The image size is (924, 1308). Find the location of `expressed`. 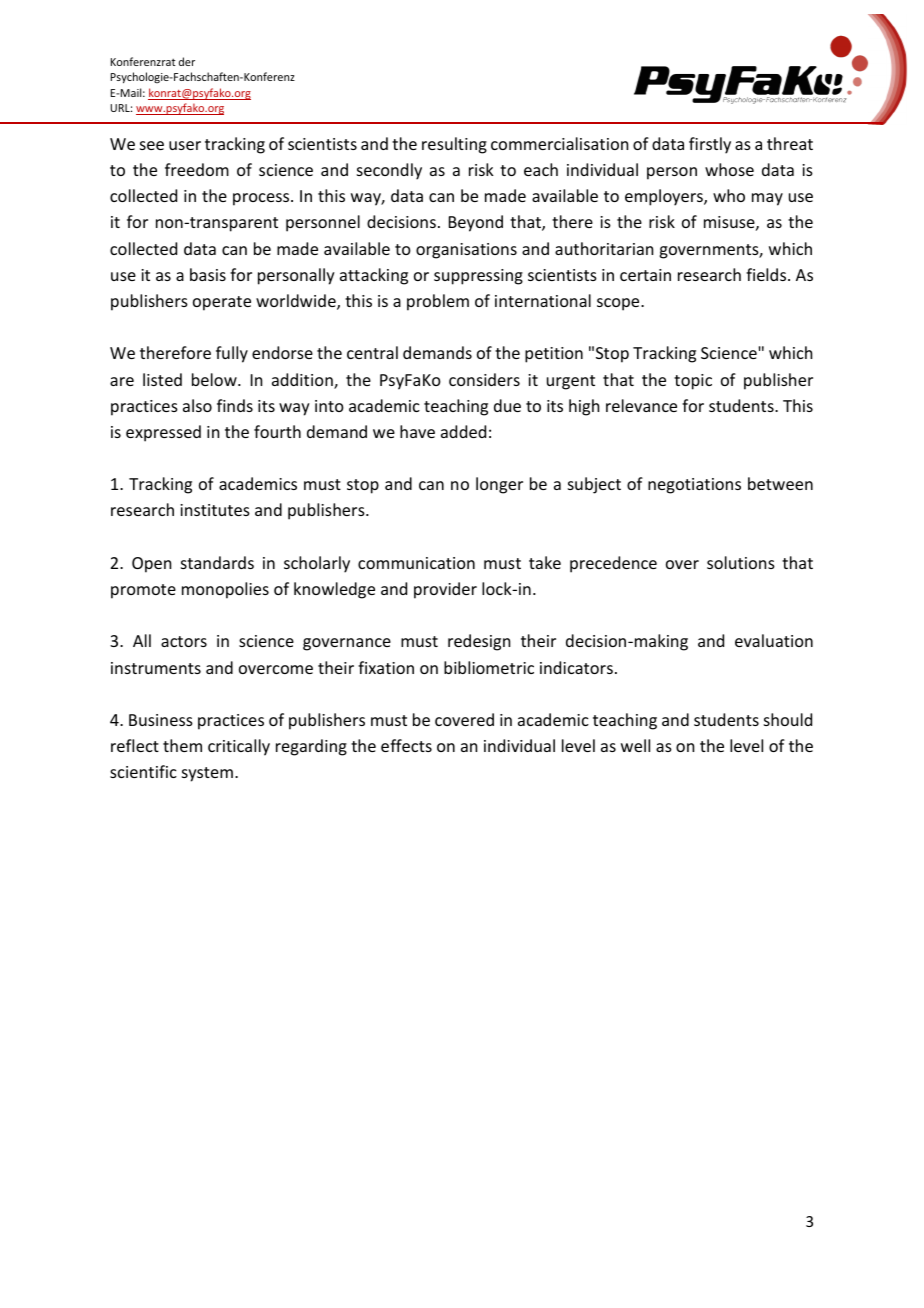

expressed is located at coordinates (163, 433).
